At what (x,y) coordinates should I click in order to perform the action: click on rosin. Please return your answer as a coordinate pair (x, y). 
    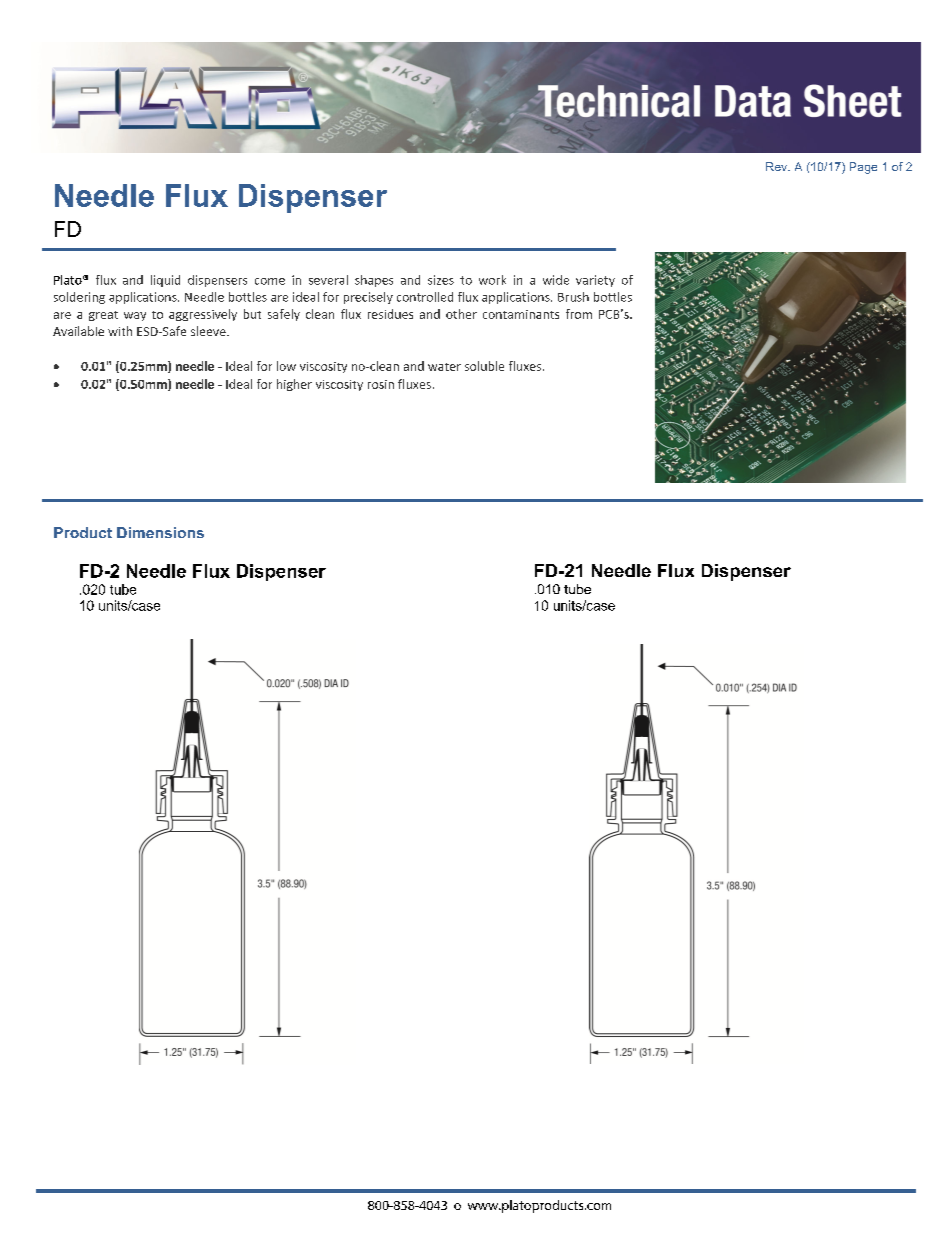
    Looking at the image, I should click on (381, 384).
